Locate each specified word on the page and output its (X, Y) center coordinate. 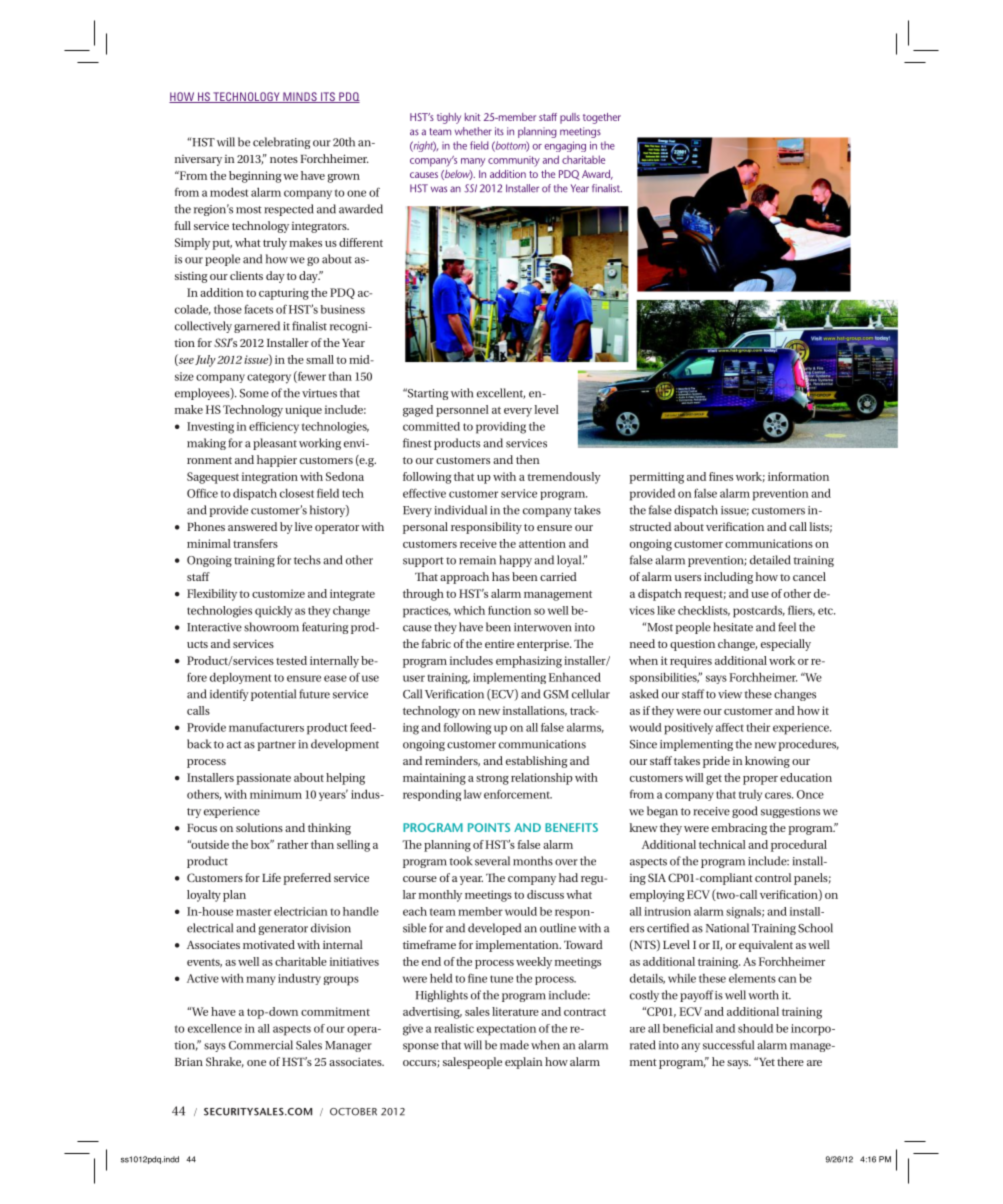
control (773, 877)
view (730, 694)
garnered (257, 327)
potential (273, 695)
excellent (501, 393)
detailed (770, 560)
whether (473, 131)
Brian (189, 1062)
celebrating (281, 143)
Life (271, 877)
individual (460, 510)
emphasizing (529, 662)
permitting (656, 478)
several (492, 861)
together (602, 118)
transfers (255, 543)
